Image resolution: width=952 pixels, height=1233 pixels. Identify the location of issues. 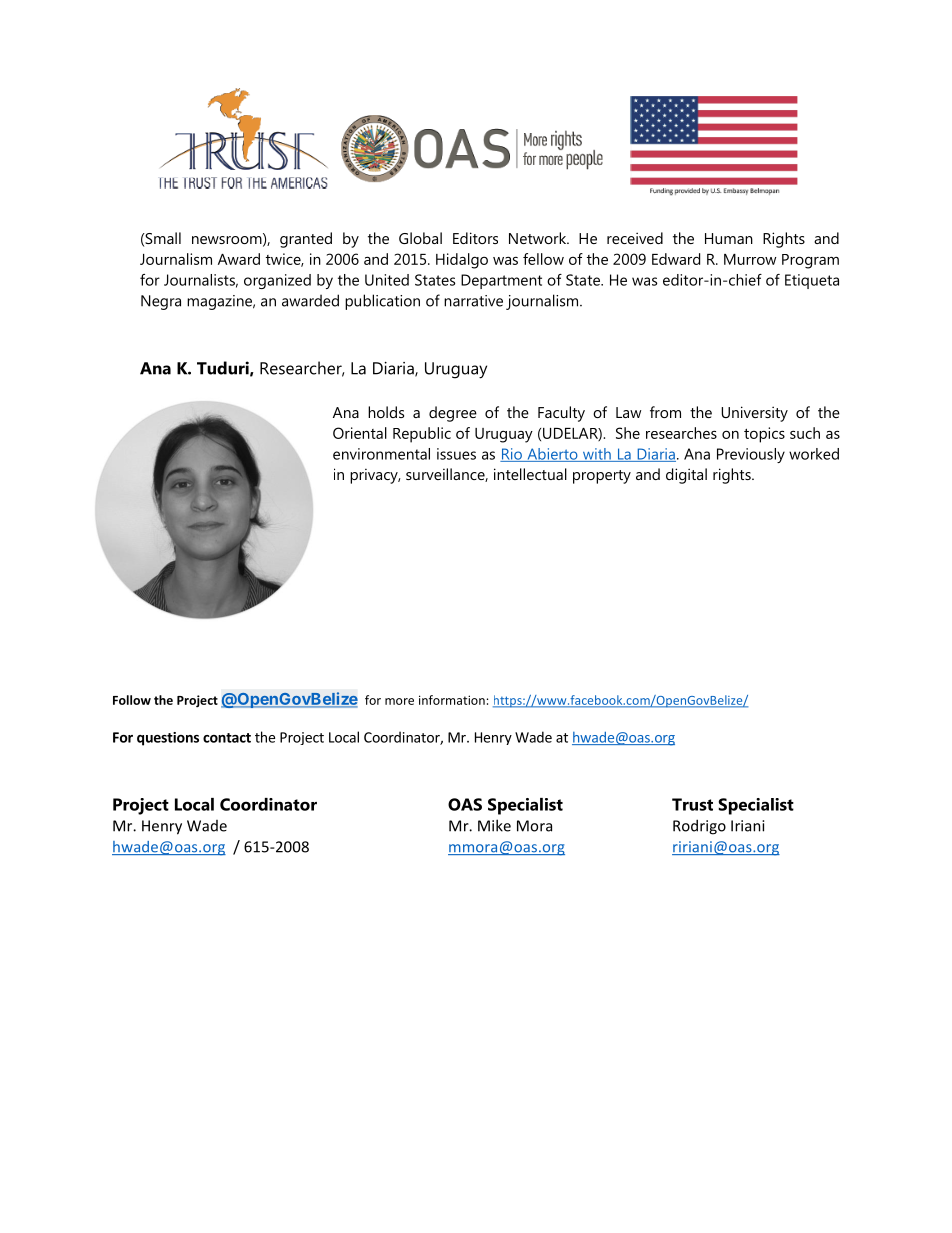
(456, 454).
